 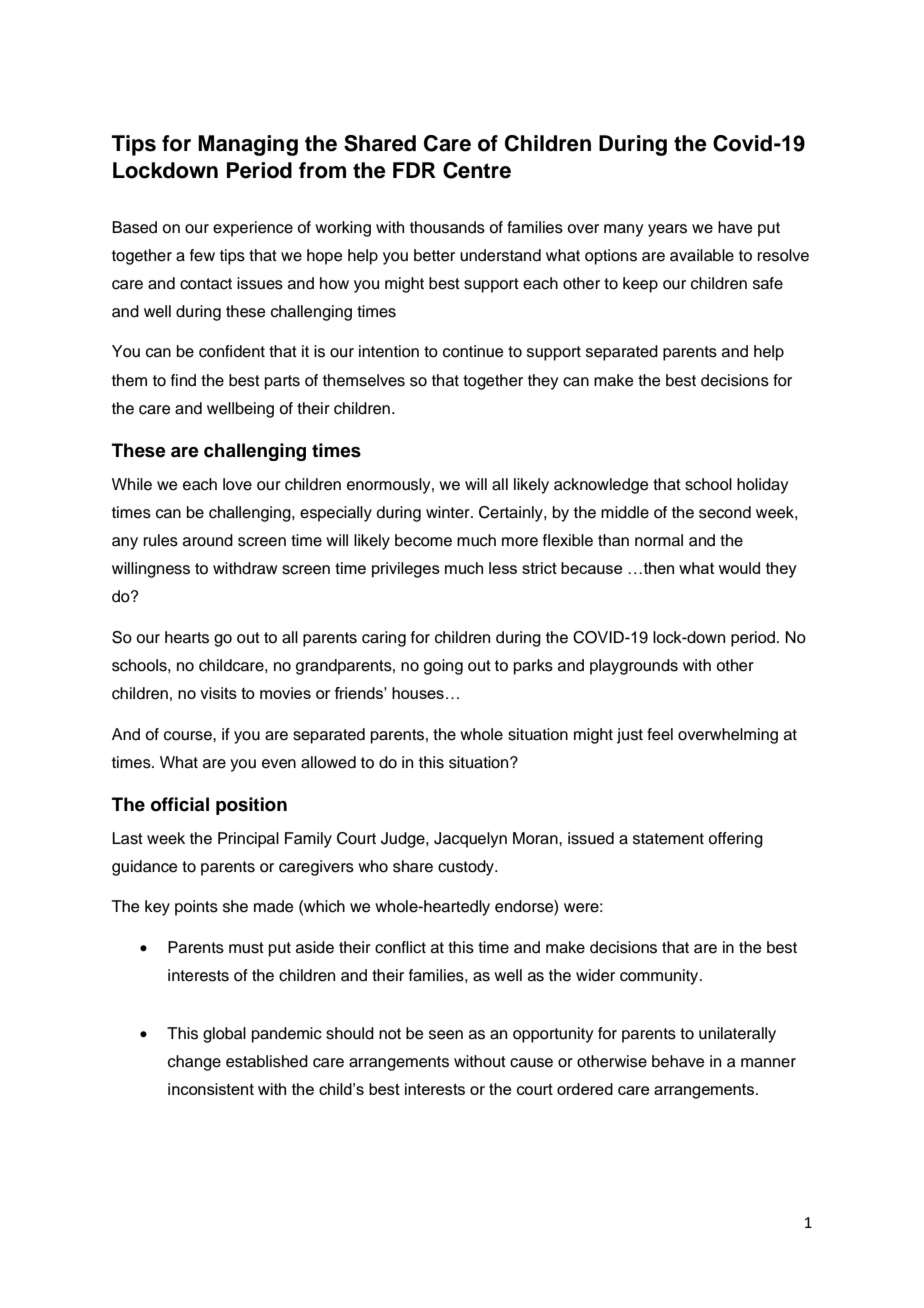 I want to click on hearts, so click(x=187, y=637).
